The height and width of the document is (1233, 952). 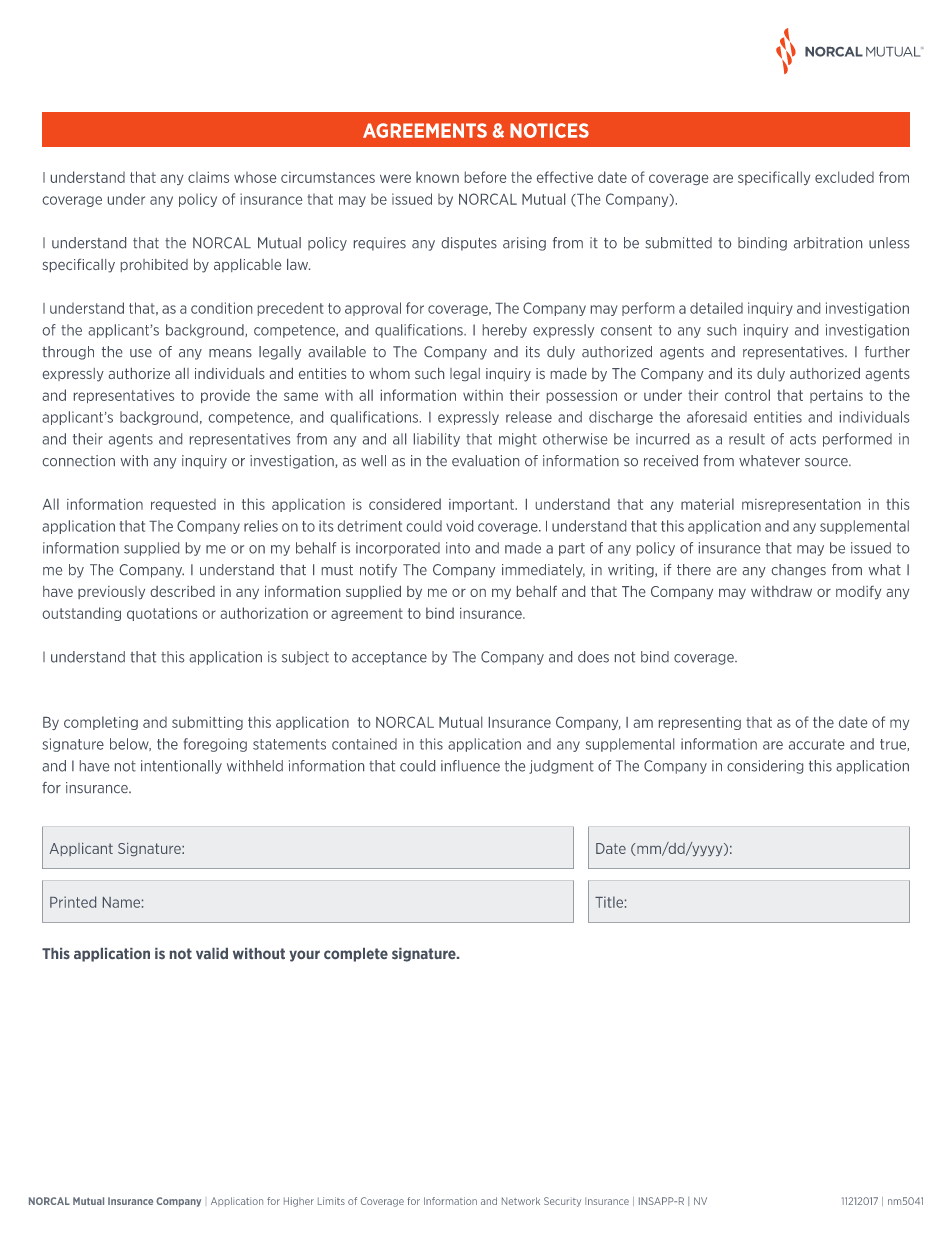 I want to click on accurate, so click(x=816, y=744).
